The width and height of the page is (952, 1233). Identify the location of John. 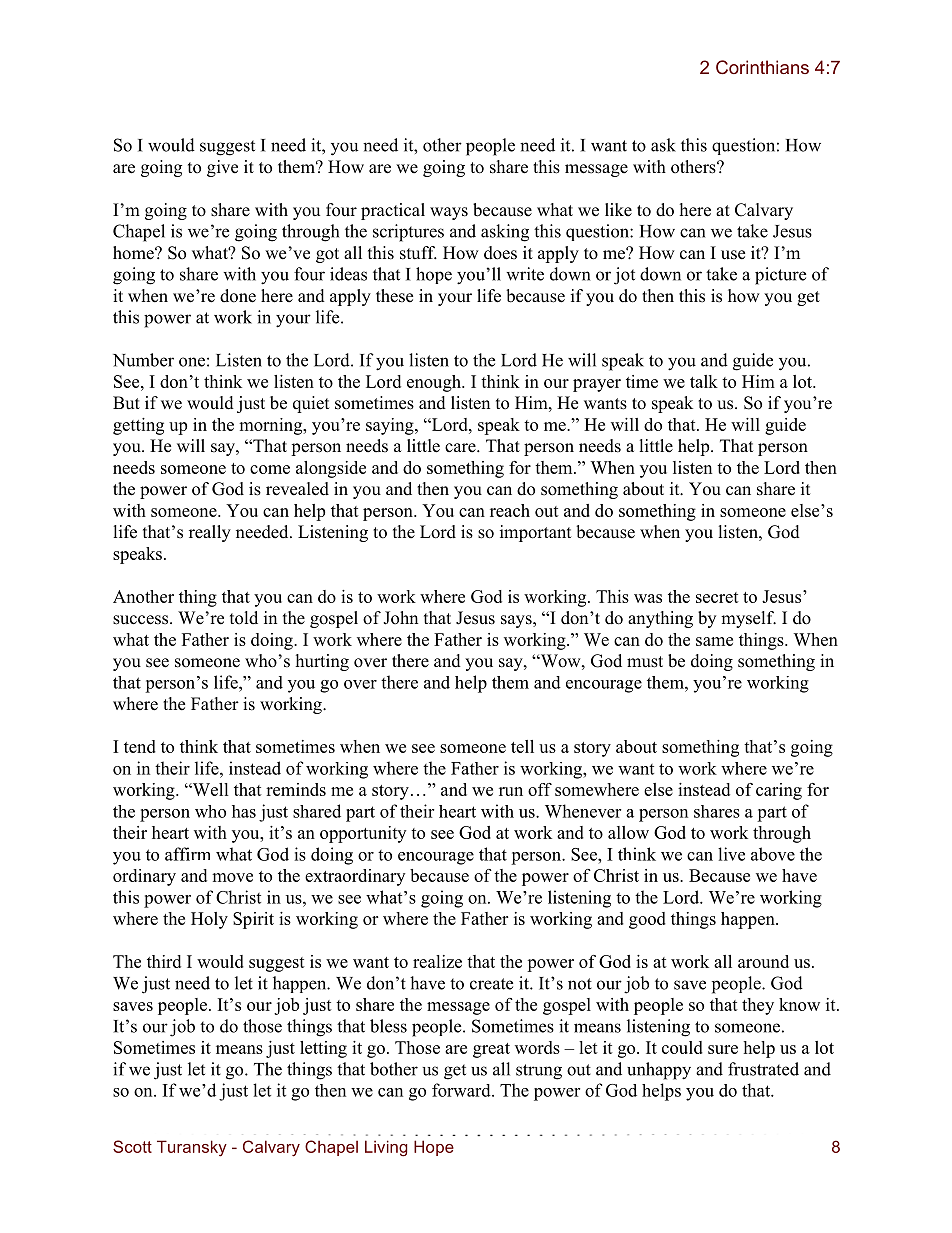
(400, 618).
